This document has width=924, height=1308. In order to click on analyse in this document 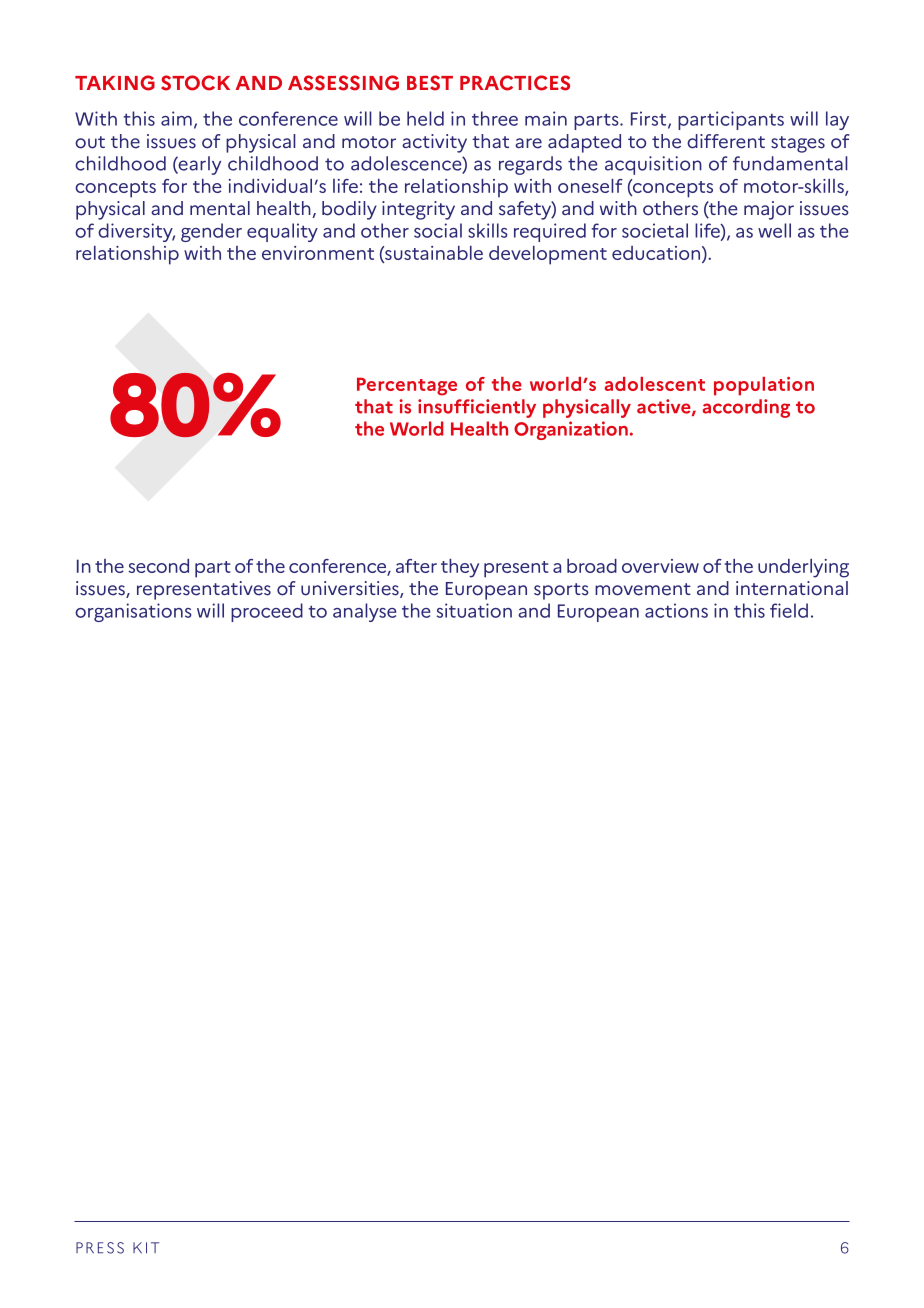, I will do `click(364, 612)`.
